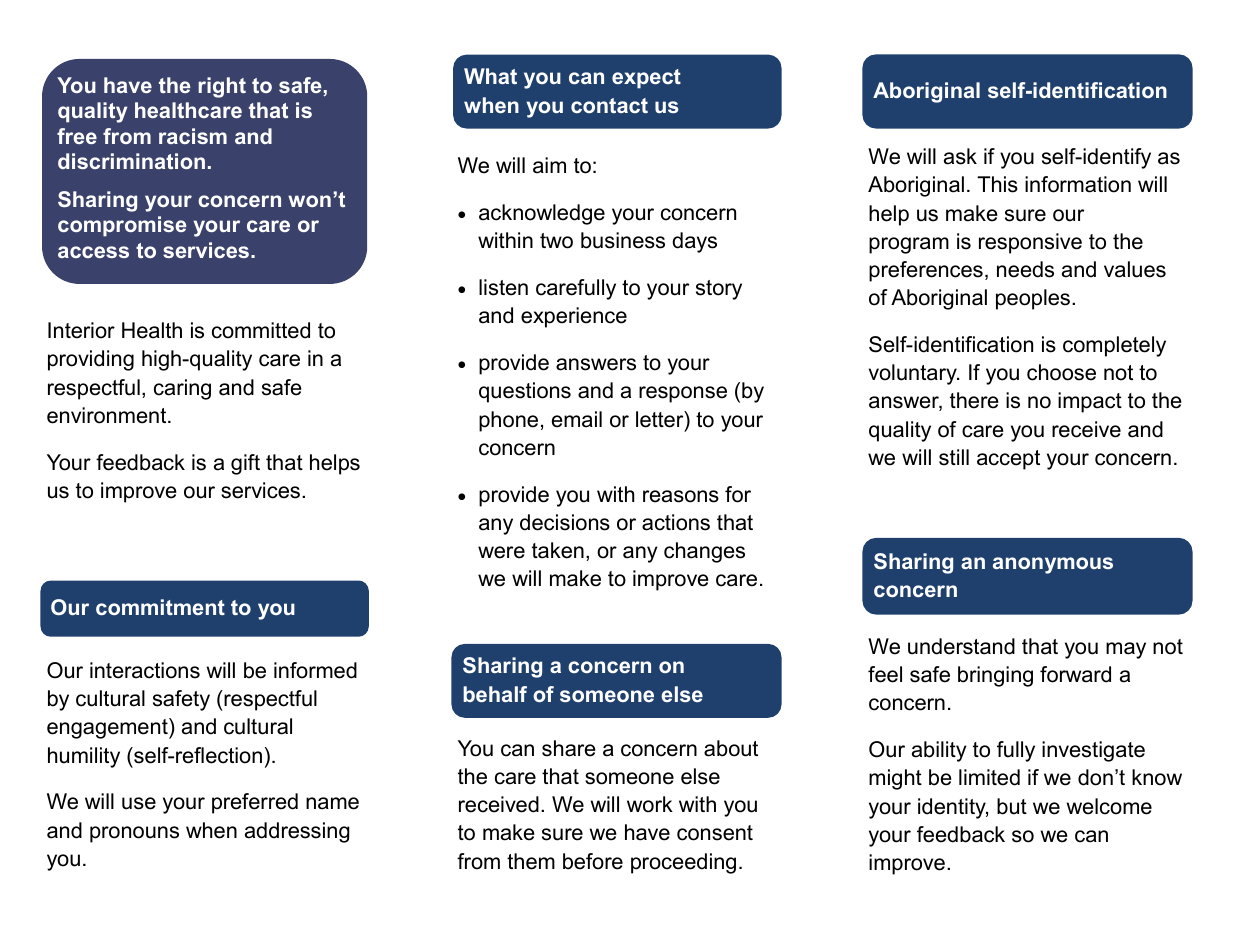  Describe the element at coordinates (1012, 806) in the document. I see `but` at that location.
